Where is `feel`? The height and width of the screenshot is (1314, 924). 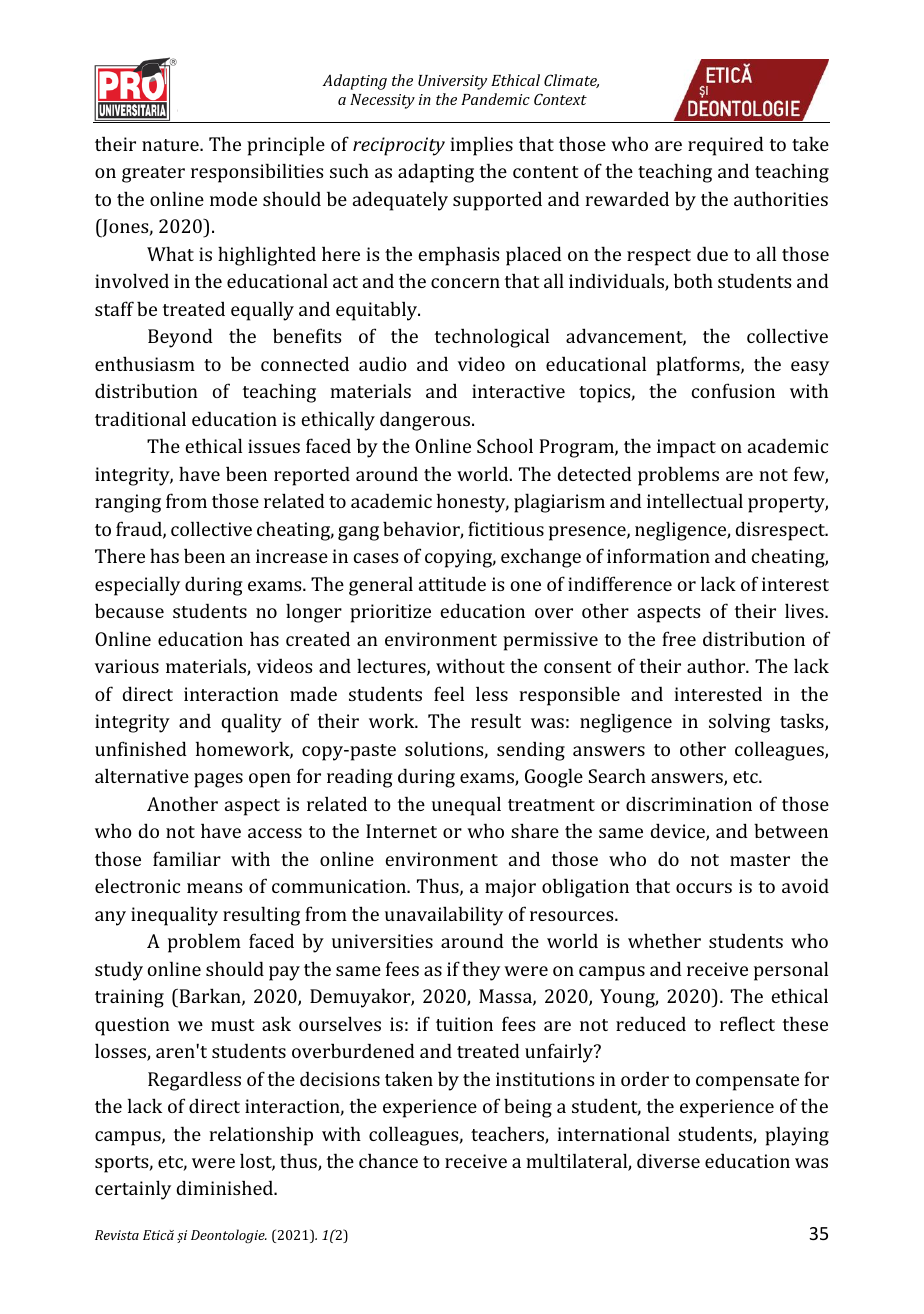
feel is located at coordinates (449, 693).
